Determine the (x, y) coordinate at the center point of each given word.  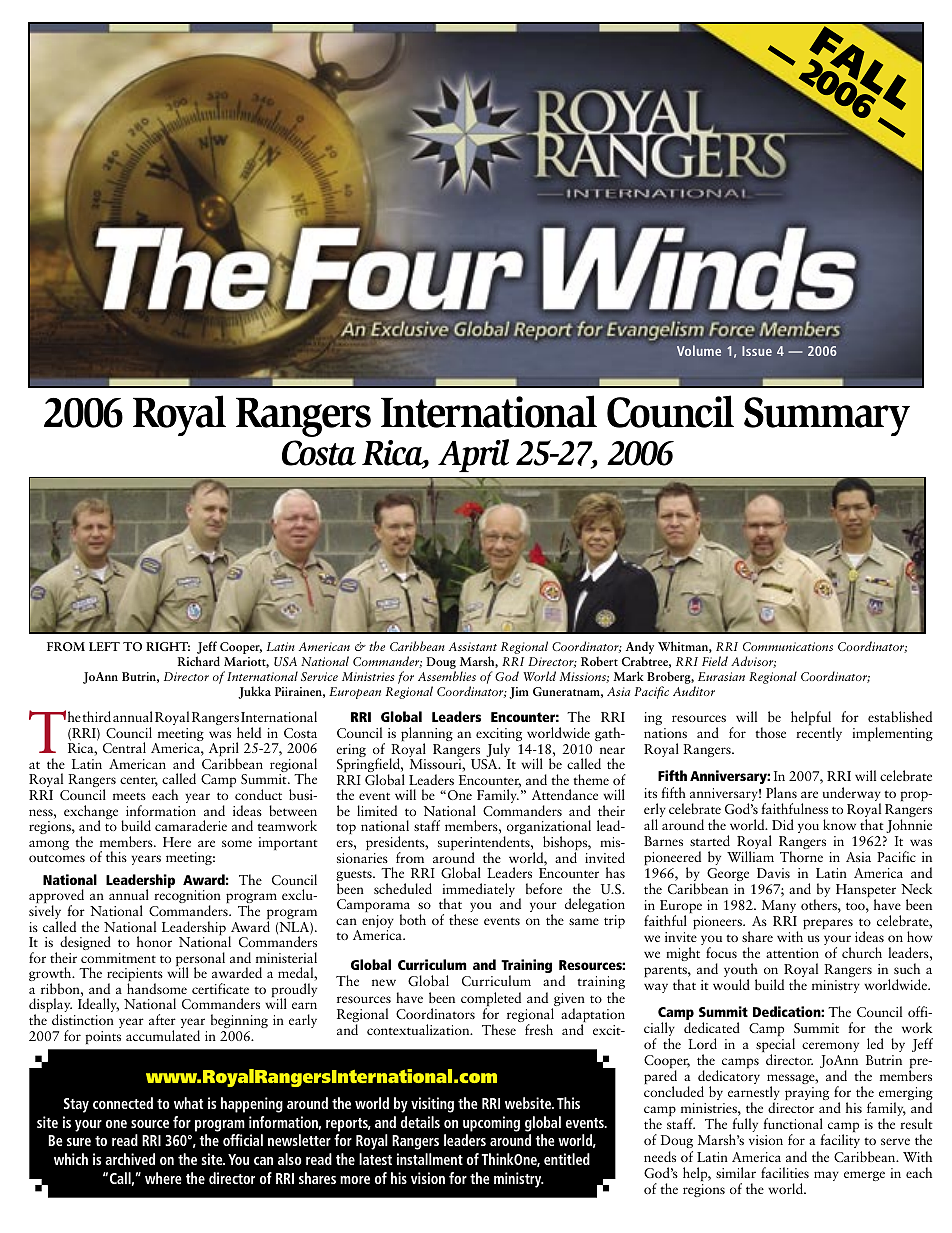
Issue (757, 351)
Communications (788, 646)
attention (792, 953)
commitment (118, 958)
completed (491, 1000)
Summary (827, 416)
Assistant (473, 646)
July (497, 751)
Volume (699, 350)
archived (130, 1159)
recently (819, 734)
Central (124, 747)
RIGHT (168, 646)
